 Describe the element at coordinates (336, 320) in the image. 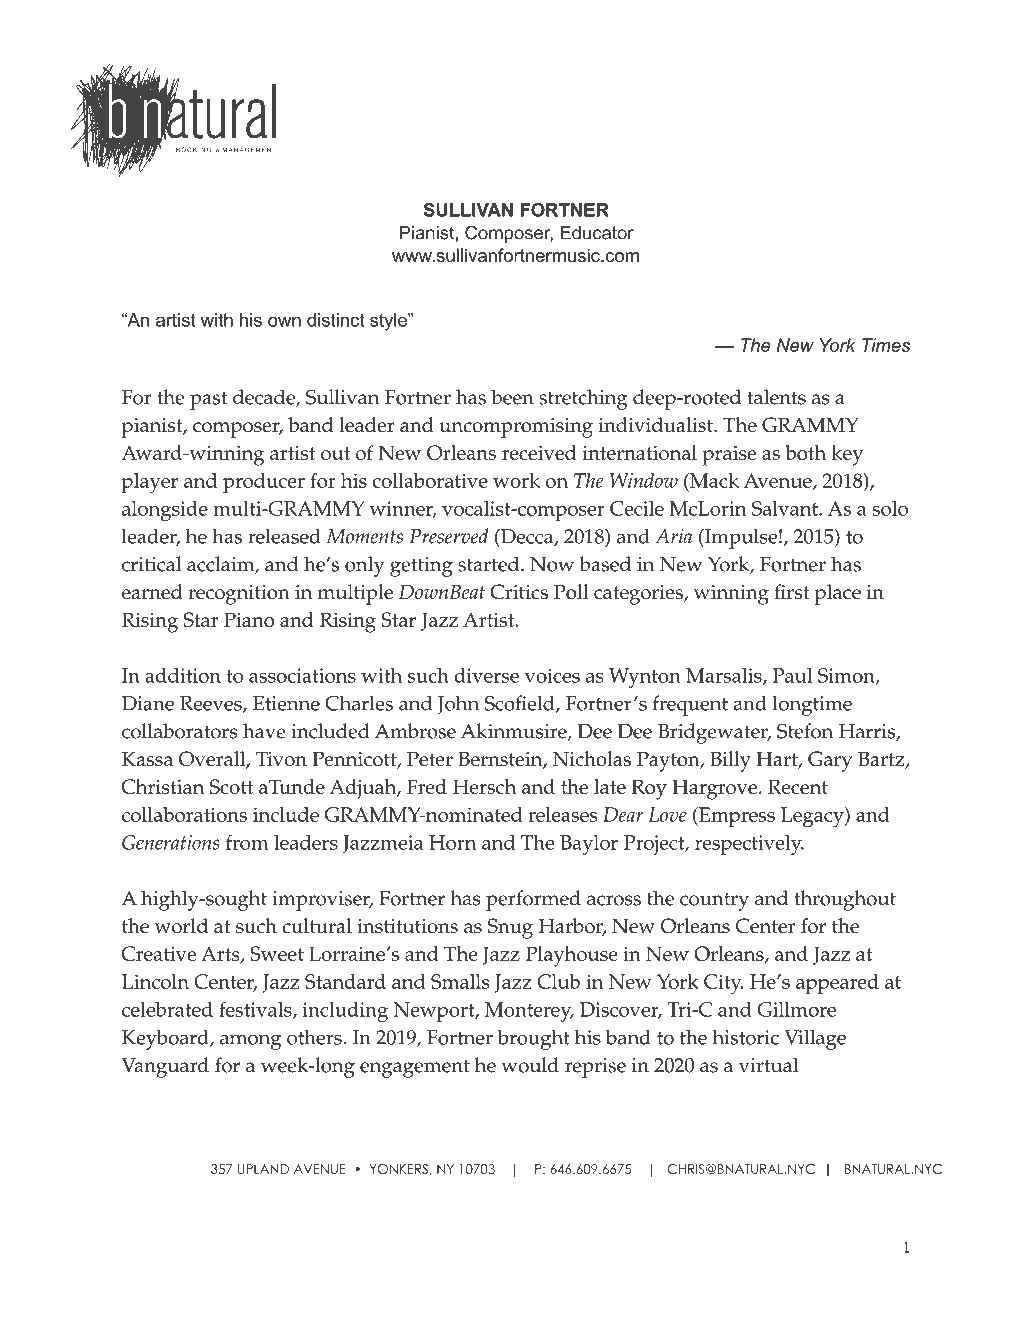

I see `distinct` at that location.
